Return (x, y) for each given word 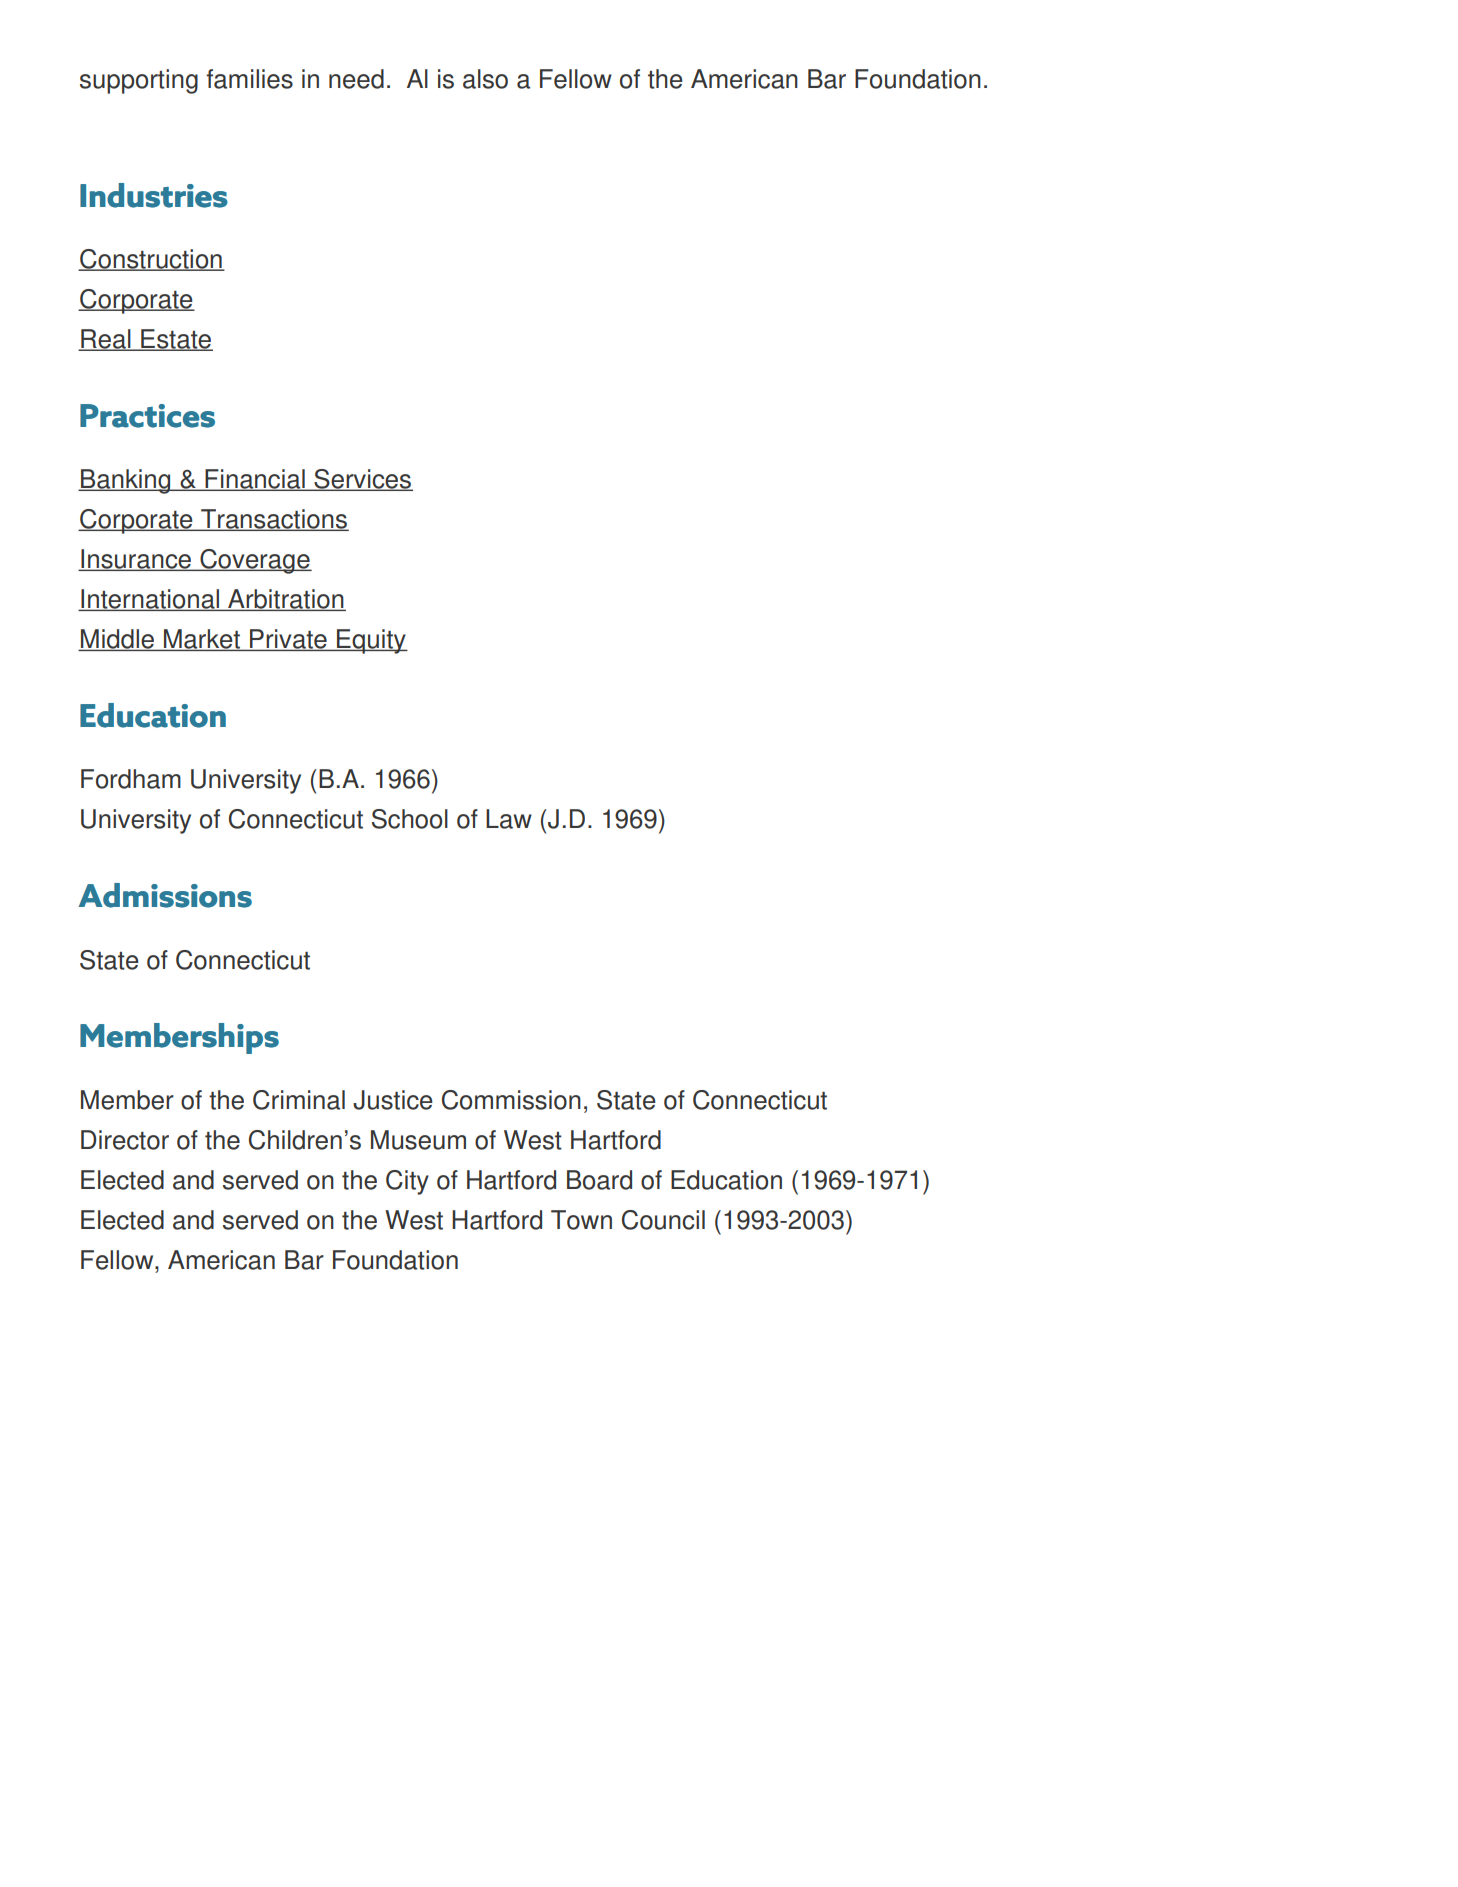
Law (509, 819)
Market (202, 640)
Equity (371, 641)
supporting (139, 81)
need (356, 79)
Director (125, 1140)
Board (599, 1180)
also (485, 79)
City (407, 1182)
